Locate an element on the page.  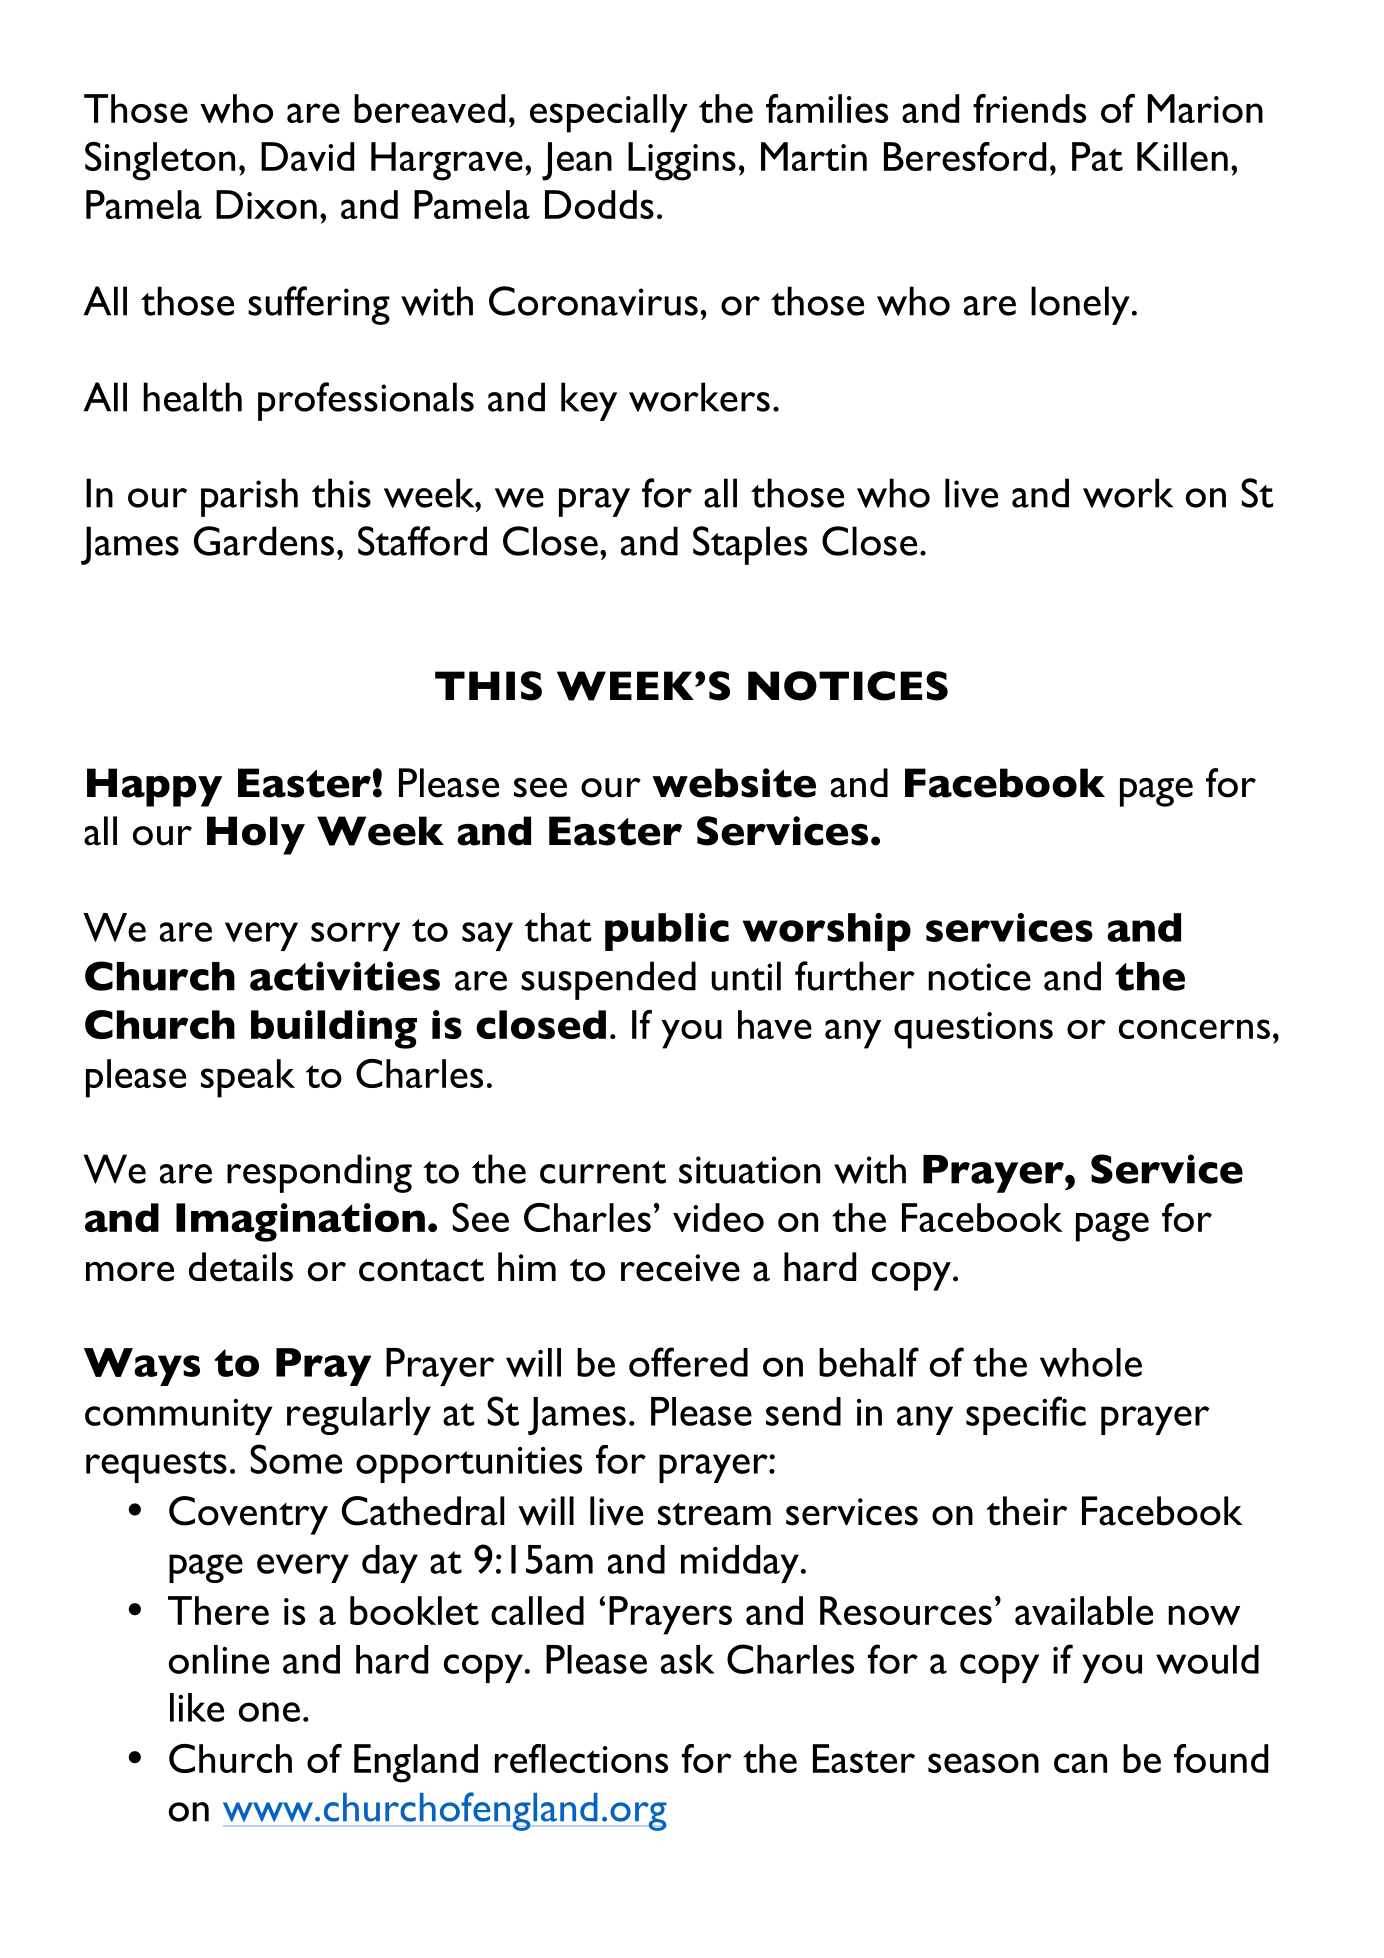
offered is located at coordinates (688, 1362).
